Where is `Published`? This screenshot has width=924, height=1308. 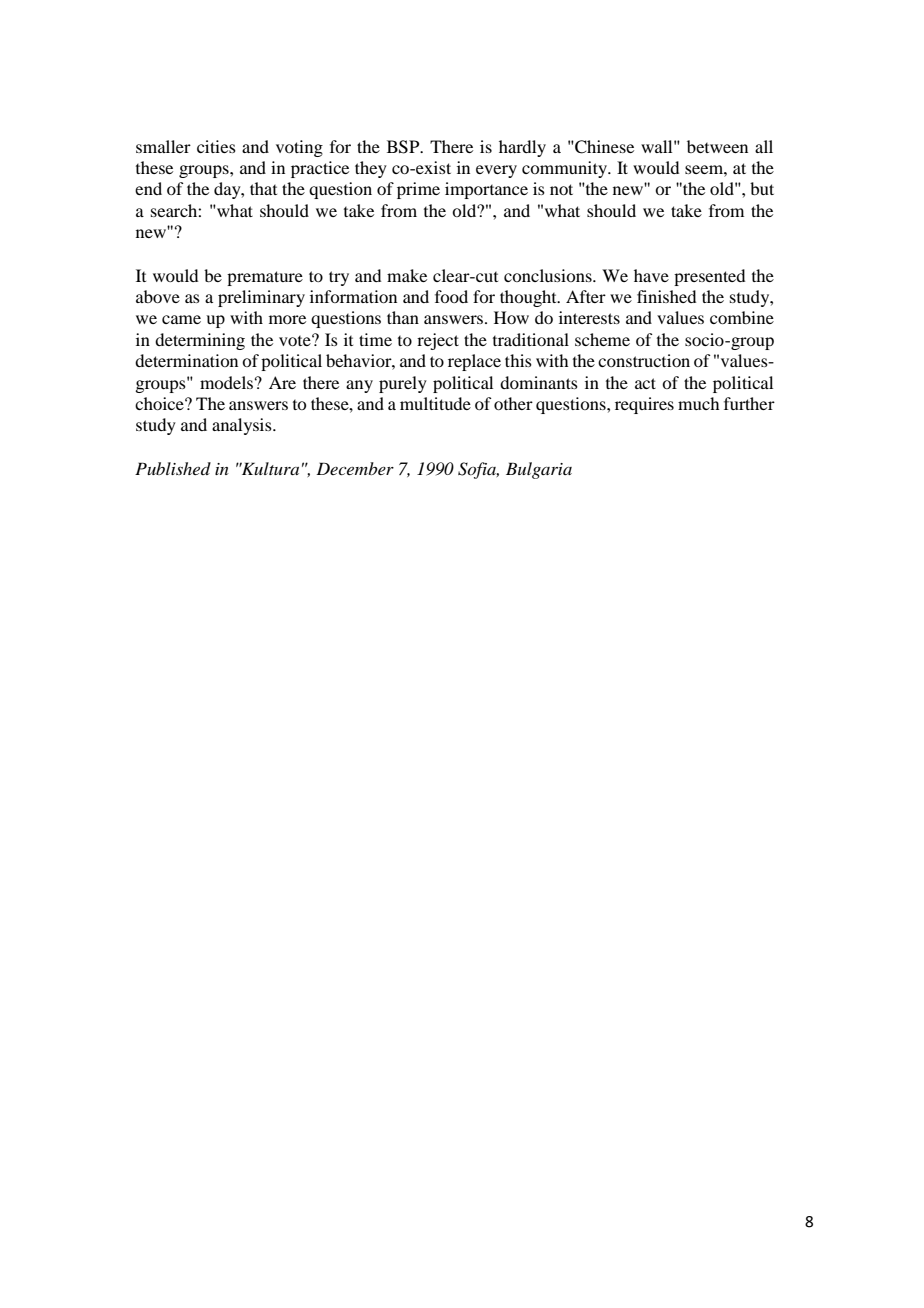
Published is located at coordinates (173, 468).
